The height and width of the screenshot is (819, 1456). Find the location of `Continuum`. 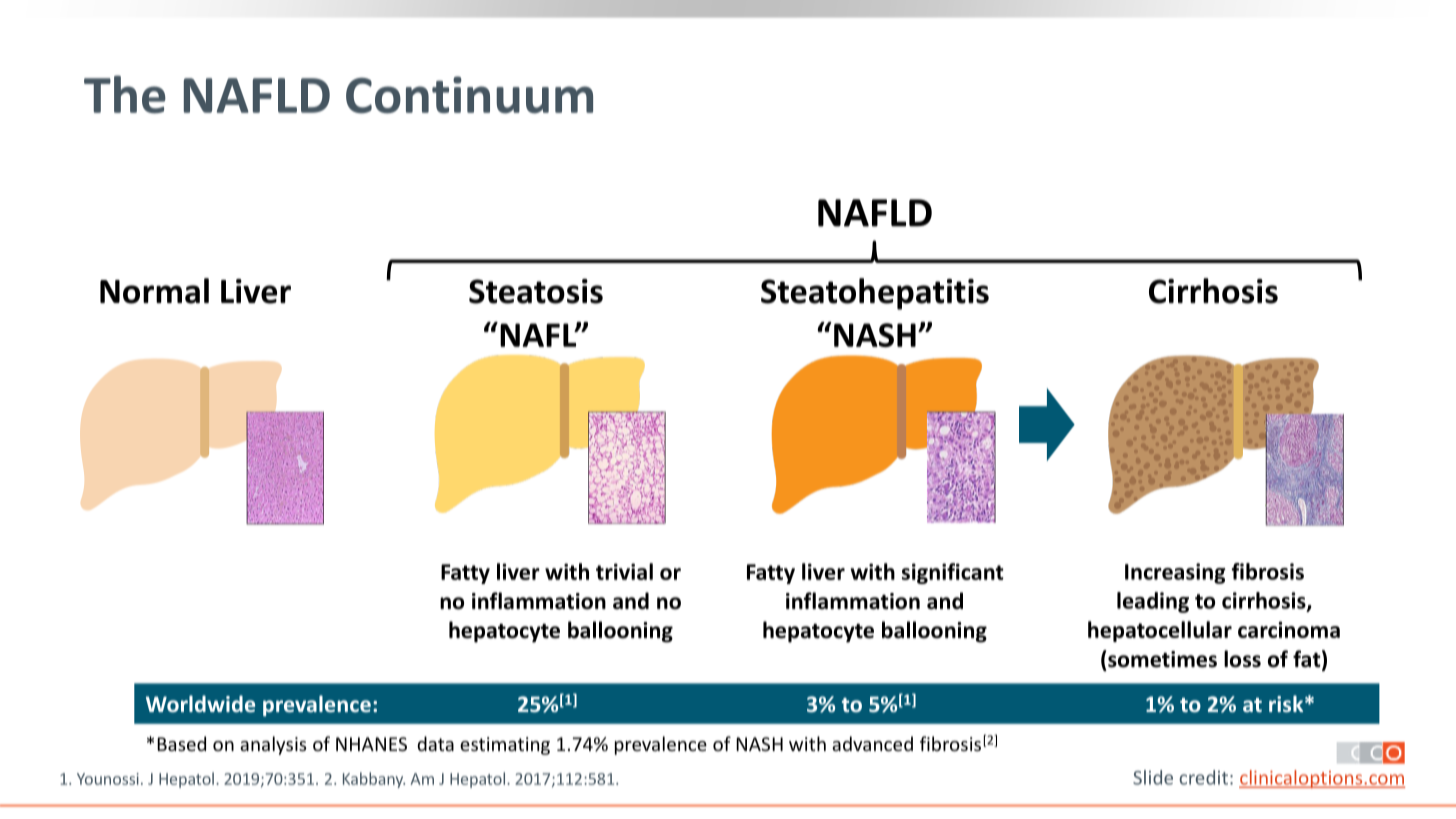

Continuum is located at coordinates (469, 95).
